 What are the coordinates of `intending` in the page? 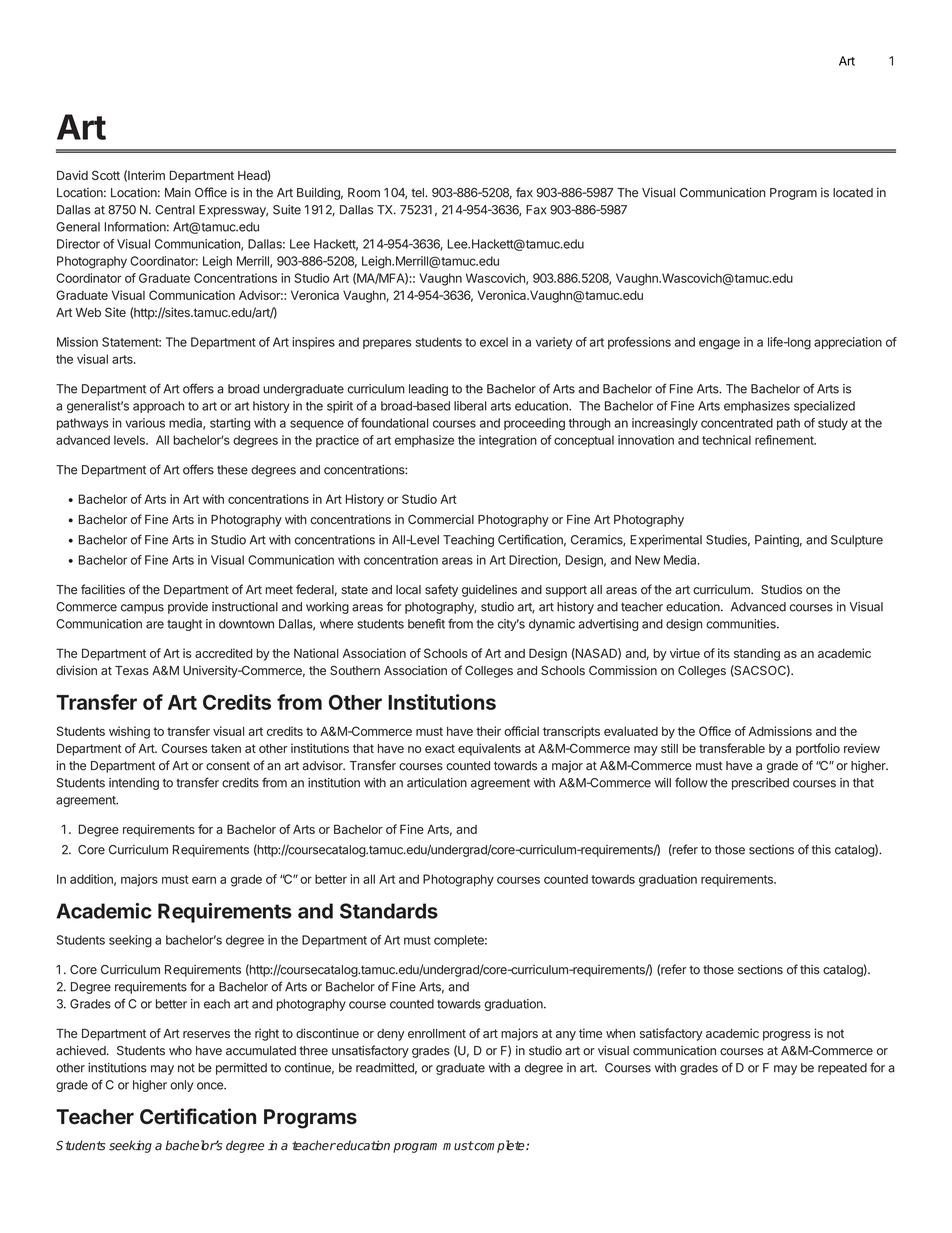 It's located at (134, 784).
